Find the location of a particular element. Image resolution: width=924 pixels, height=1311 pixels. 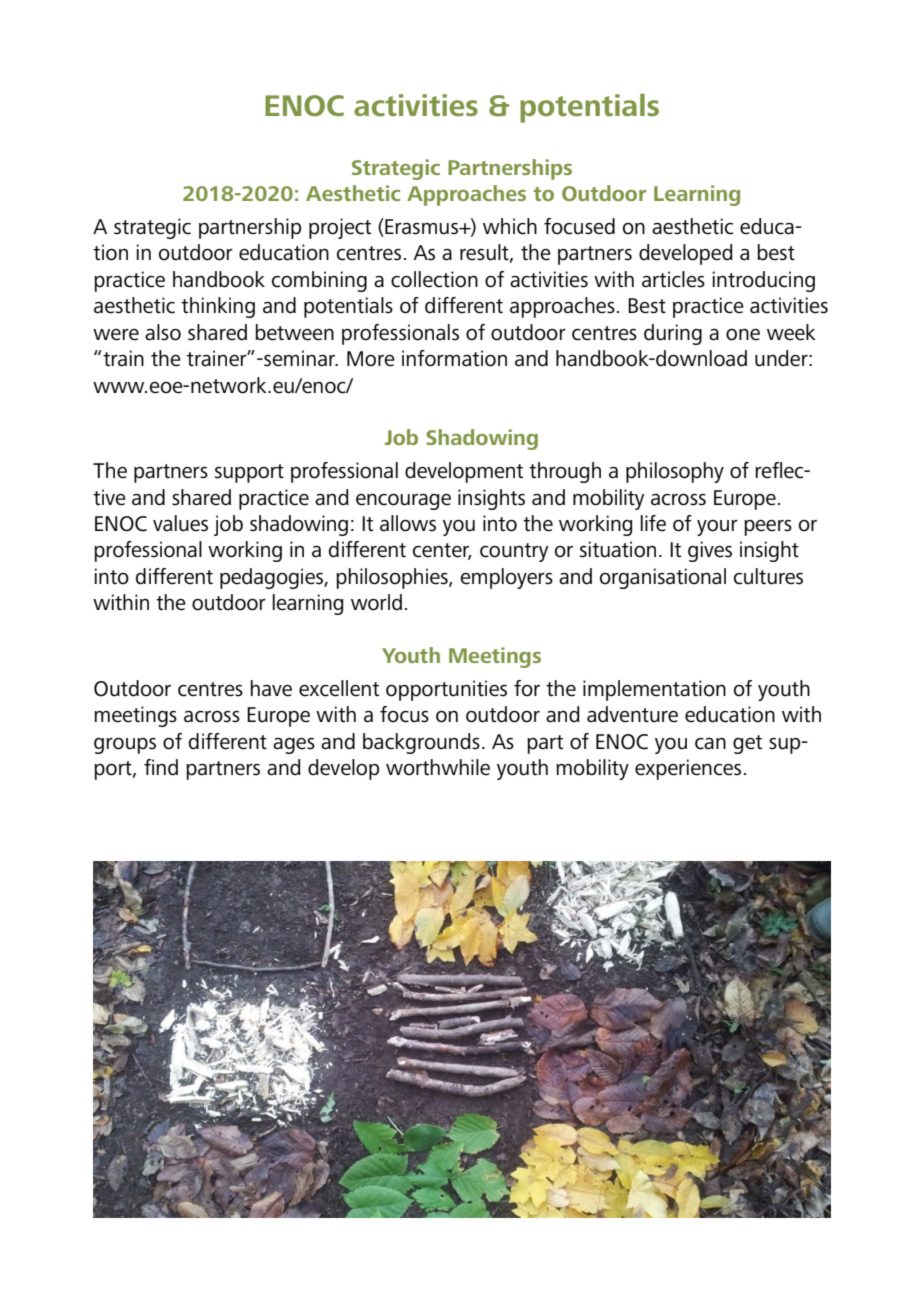

through is located at coordinates (565, 472).
